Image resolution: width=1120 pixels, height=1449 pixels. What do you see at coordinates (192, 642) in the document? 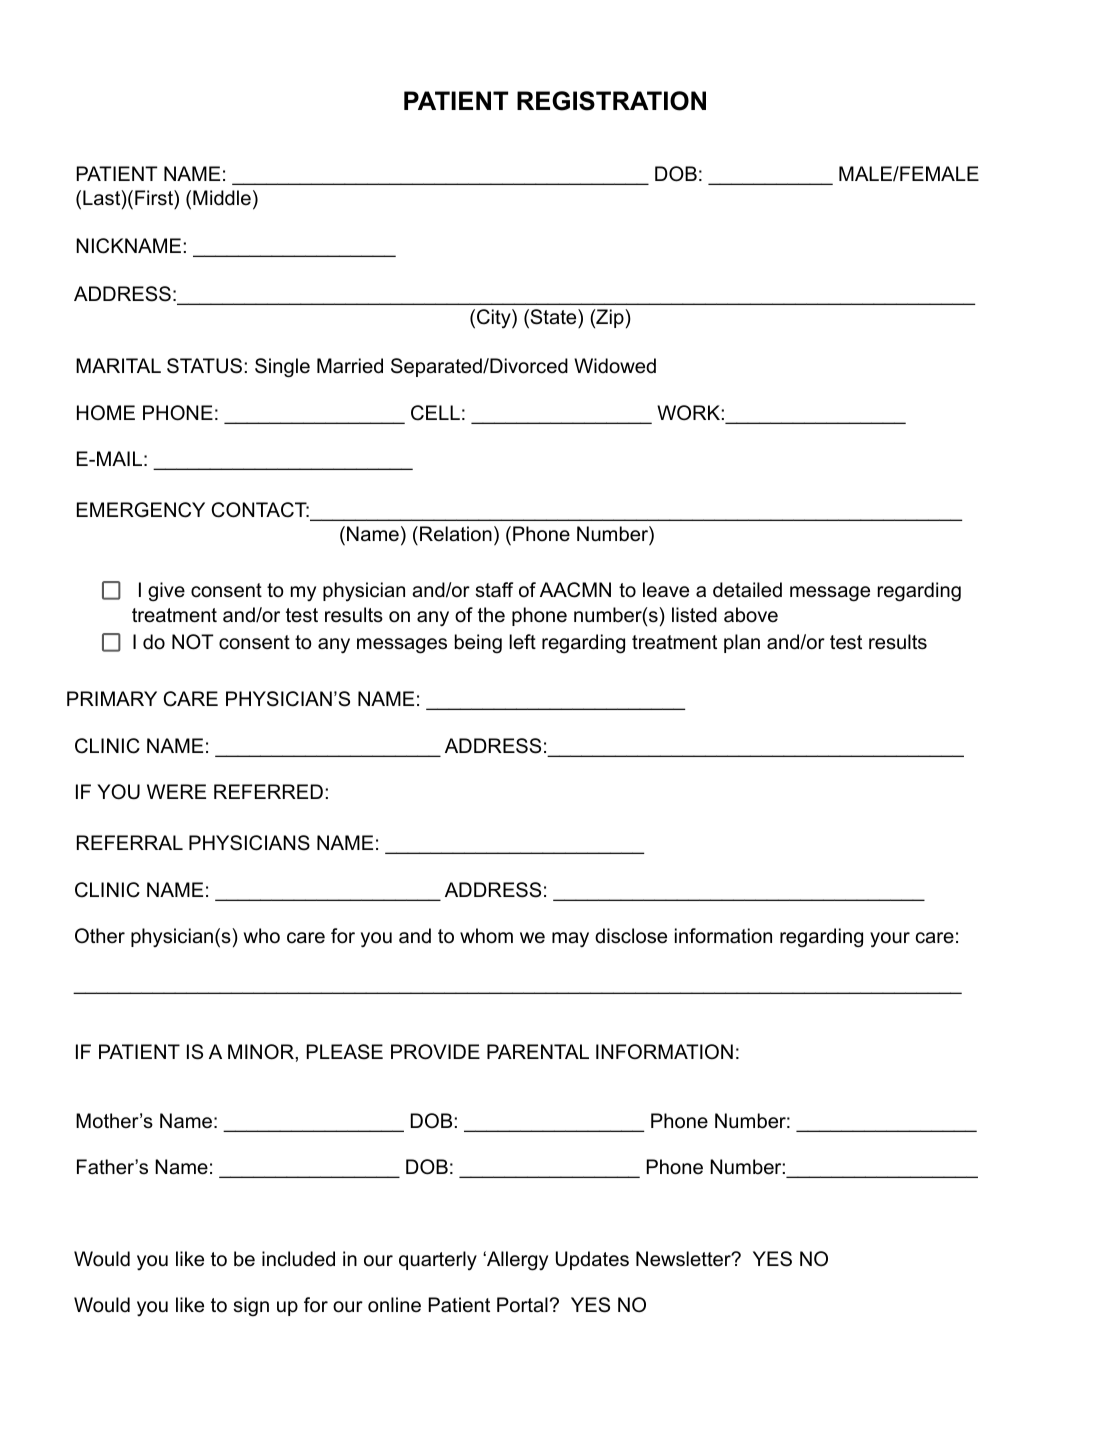
I see `NOT` at bounding box center [192, 642].
